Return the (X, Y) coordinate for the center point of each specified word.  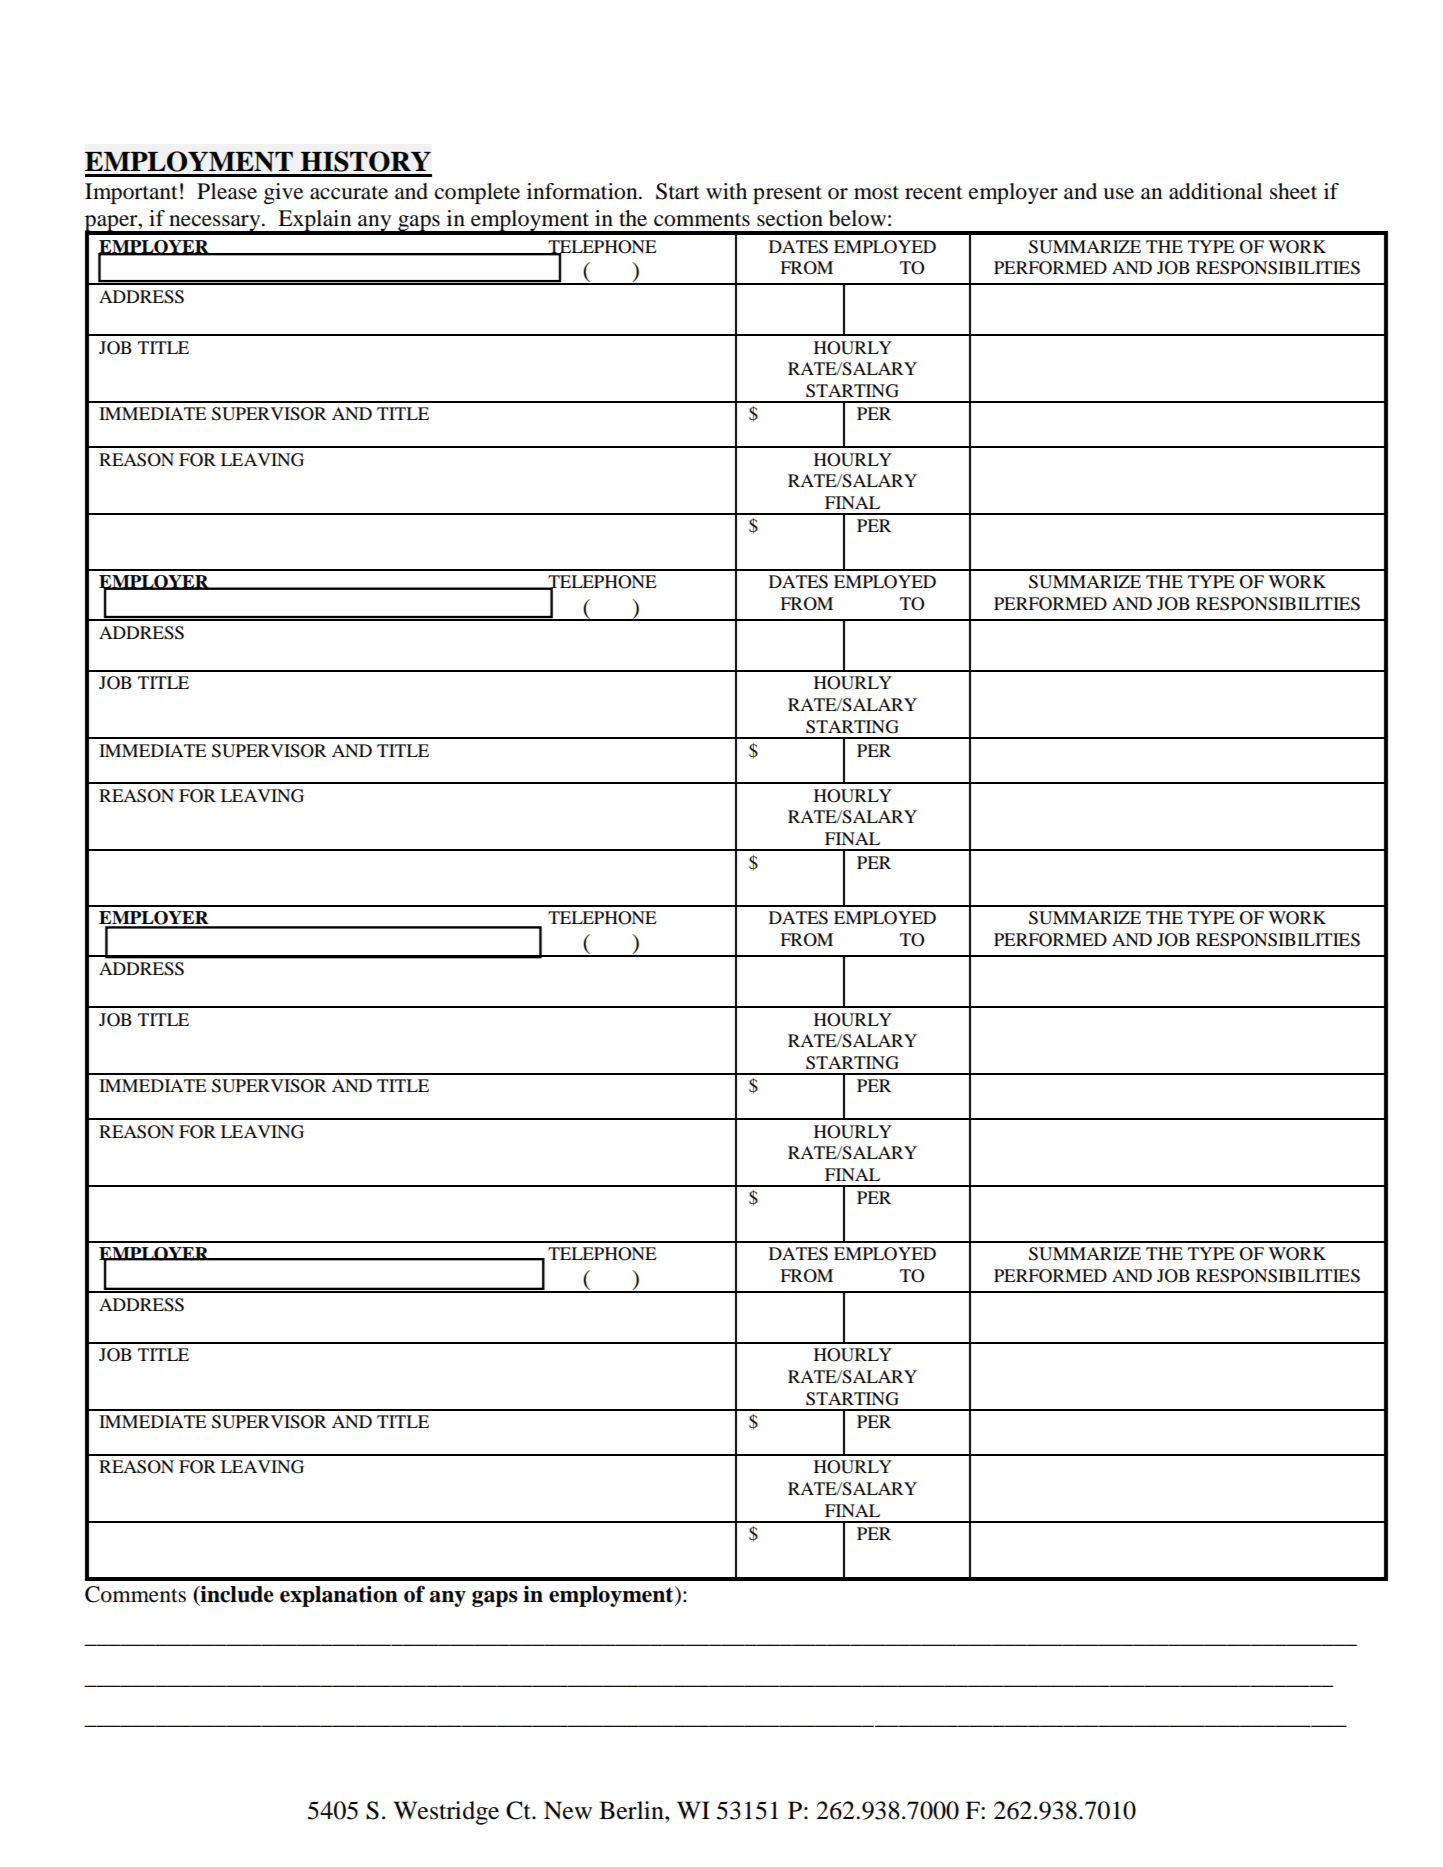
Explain (315, 222)
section (790, 218)
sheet (1293, 191)
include (236, 1594)
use (1118, 194)
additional (1215, 191)
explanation (339, 1596)
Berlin (632, 1810)
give (283, 193)
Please (227, 191)
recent (934, 192)
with (726, 191)
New (568, 1810)
